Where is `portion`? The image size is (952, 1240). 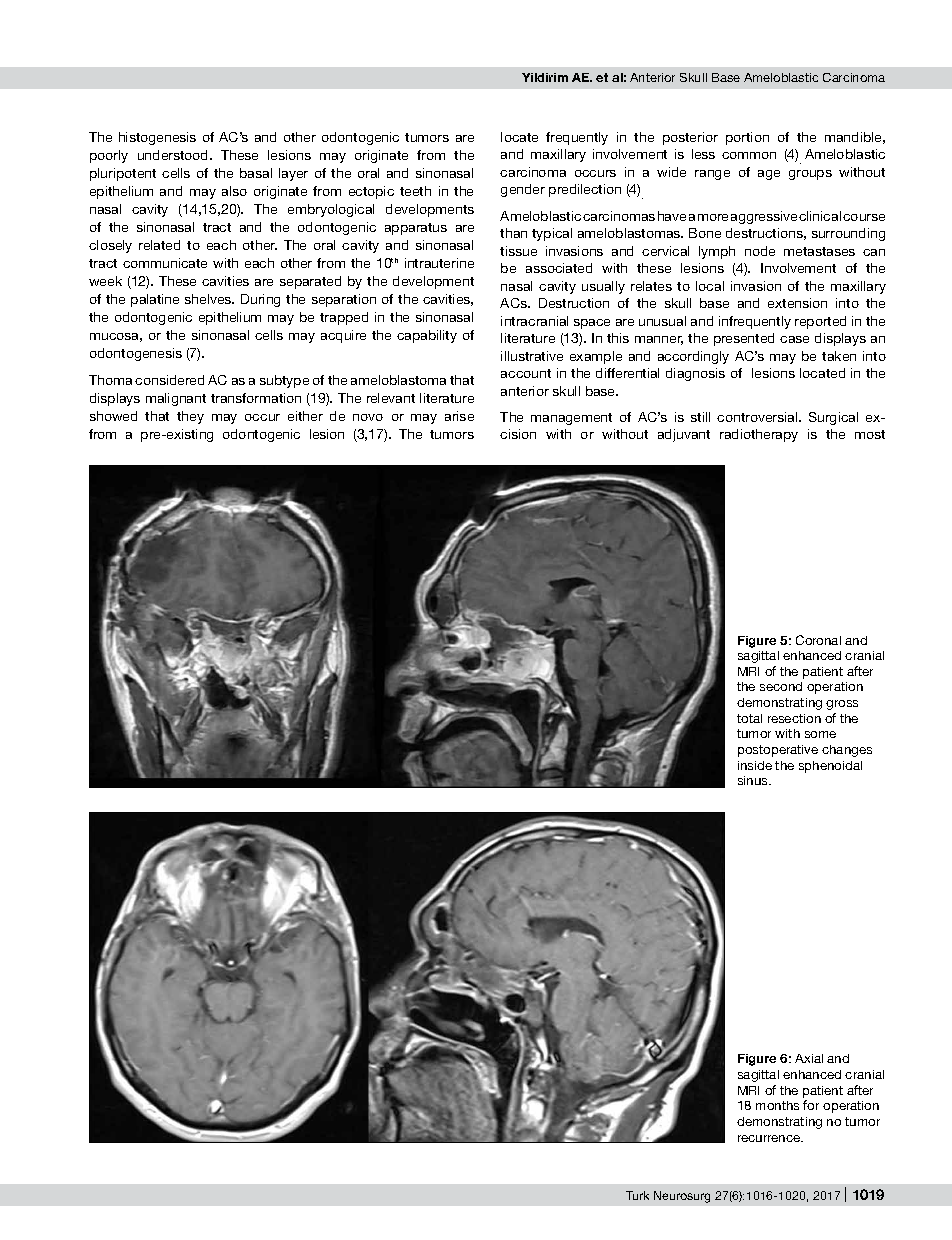
portion is located at coordinates (747, 138).
